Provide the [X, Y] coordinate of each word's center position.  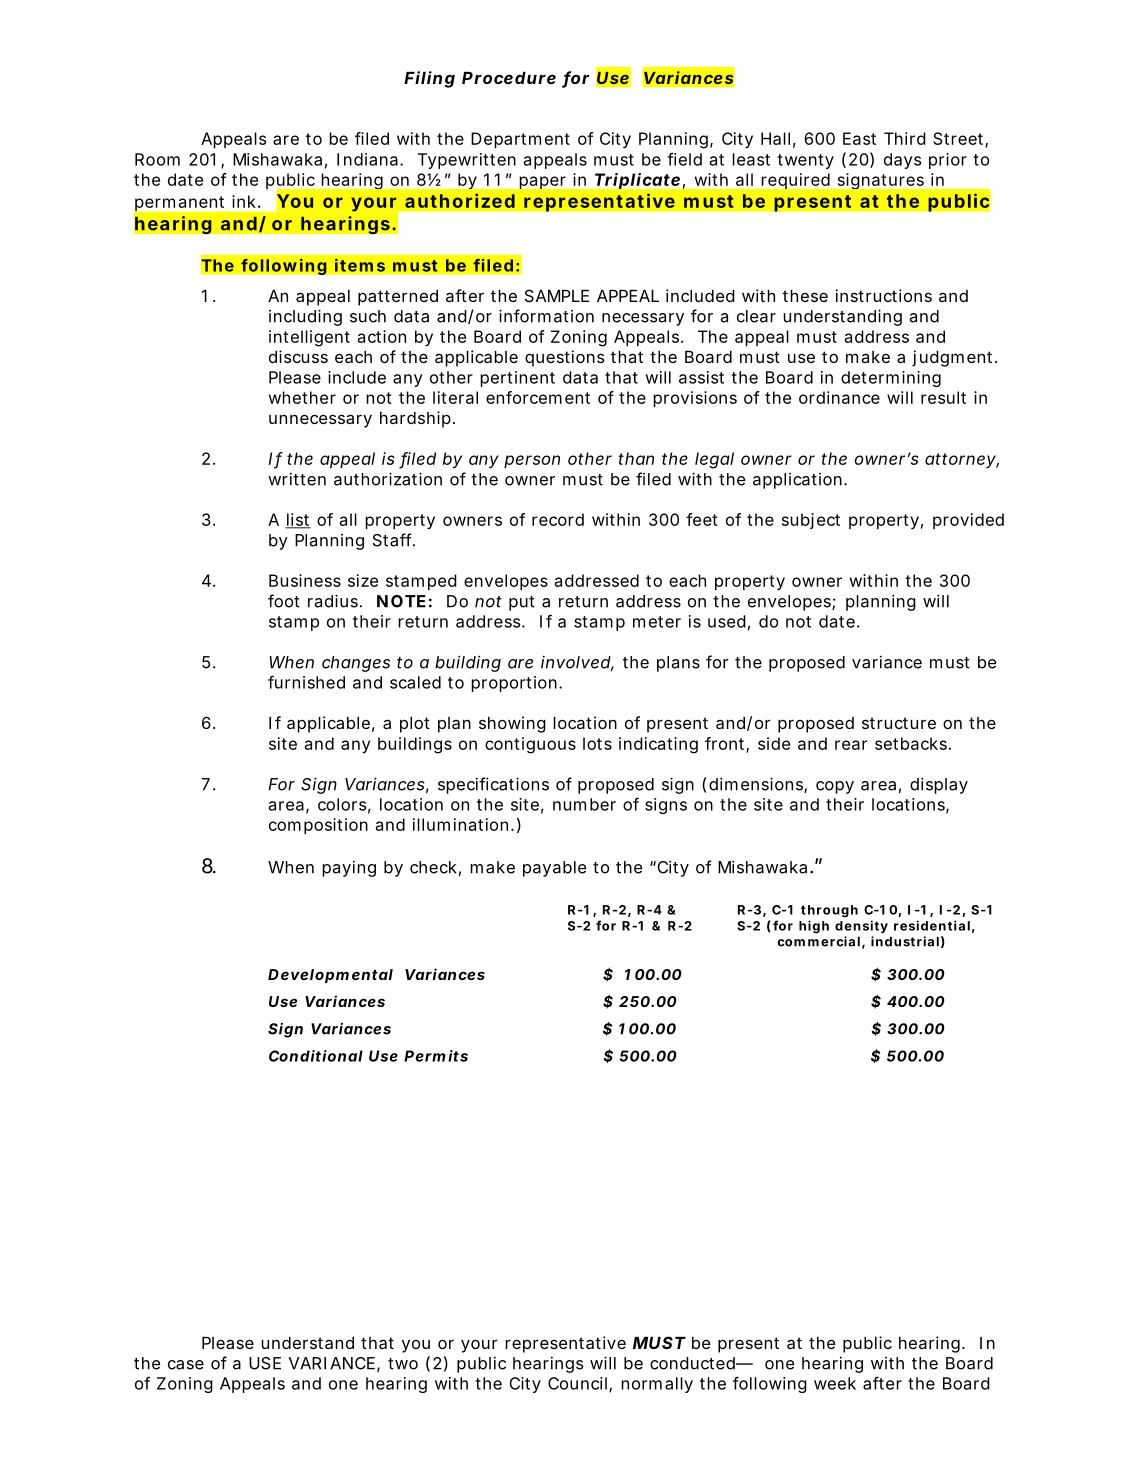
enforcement [538, 397]
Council [577, 1383]
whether [302, 397]
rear [851, 745]
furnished [306, 682]
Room [157, 159]
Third [905, 138]
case [186, 1365]
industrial [905, 941]
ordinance [839, 397]
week [835, 1383]
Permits [436, 1056]
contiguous [530, 745]
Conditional [316, 1056]
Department [520, 140]
